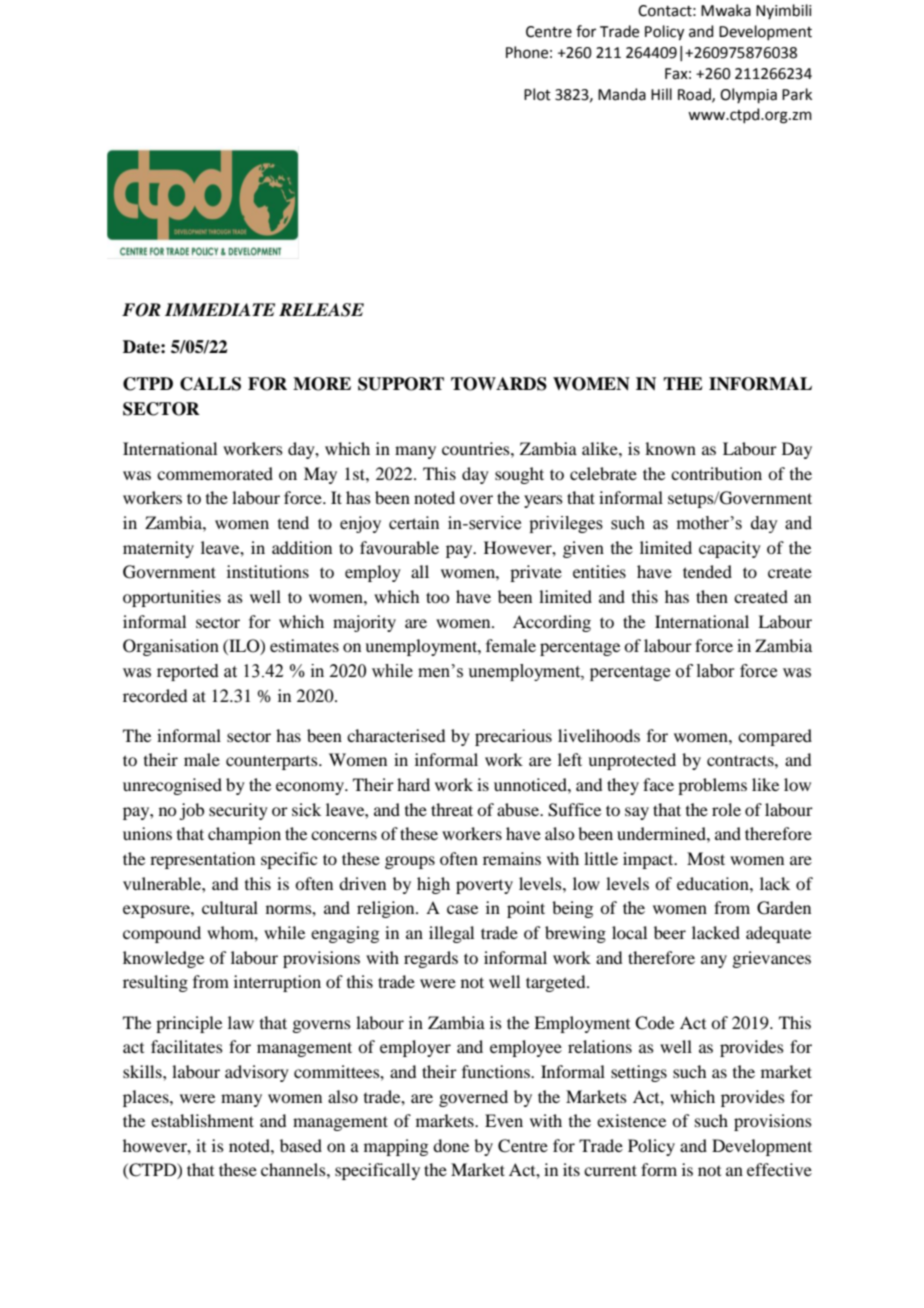 This page has height=1308, width=924. Describe the element at coordinates (716, 473) in the page. I see `contribution` at that location.
